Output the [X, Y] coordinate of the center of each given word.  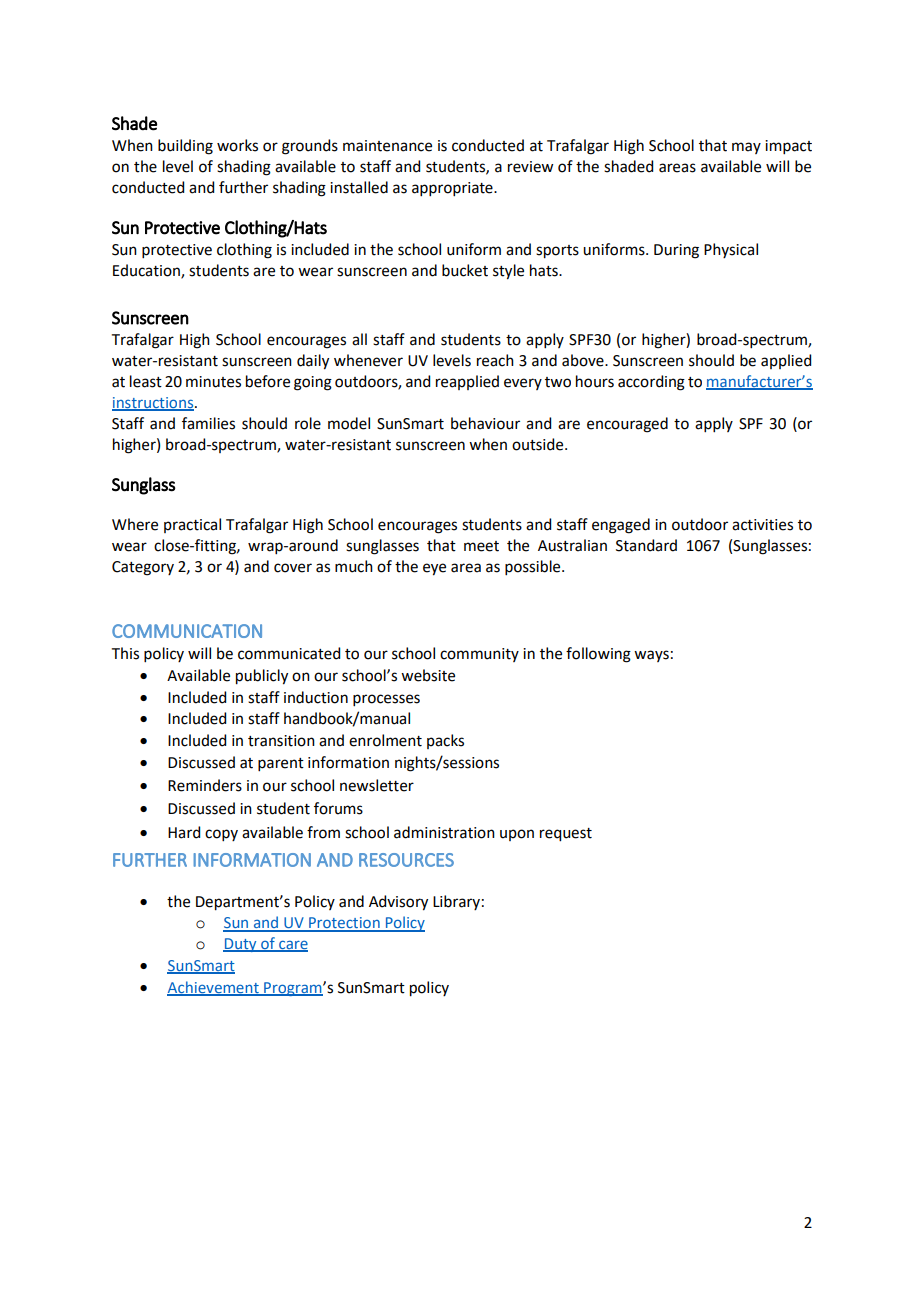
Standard [646, 545]
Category [143, 568]
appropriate [453, 189]
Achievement [214, 988]
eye [434, 569]
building [185, 147]
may [746, 148]
